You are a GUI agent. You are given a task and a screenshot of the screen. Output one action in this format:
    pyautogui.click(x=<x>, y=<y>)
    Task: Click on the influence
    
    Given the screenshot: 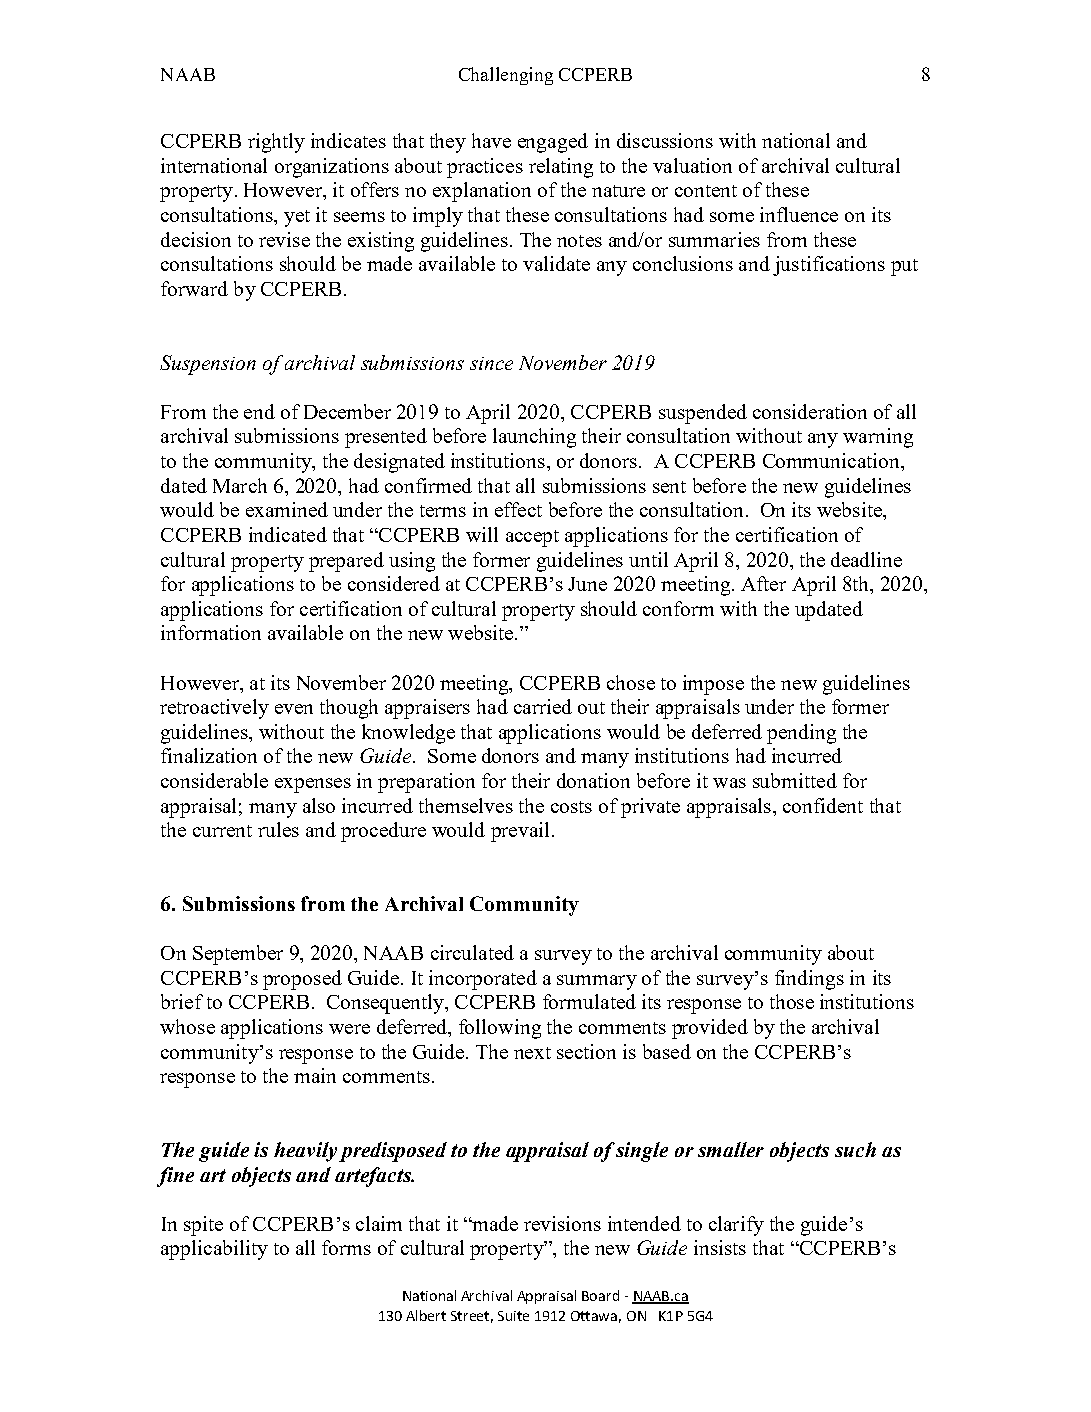 What is the action you would take?
    pyautogui.click(x=799, y=214)
